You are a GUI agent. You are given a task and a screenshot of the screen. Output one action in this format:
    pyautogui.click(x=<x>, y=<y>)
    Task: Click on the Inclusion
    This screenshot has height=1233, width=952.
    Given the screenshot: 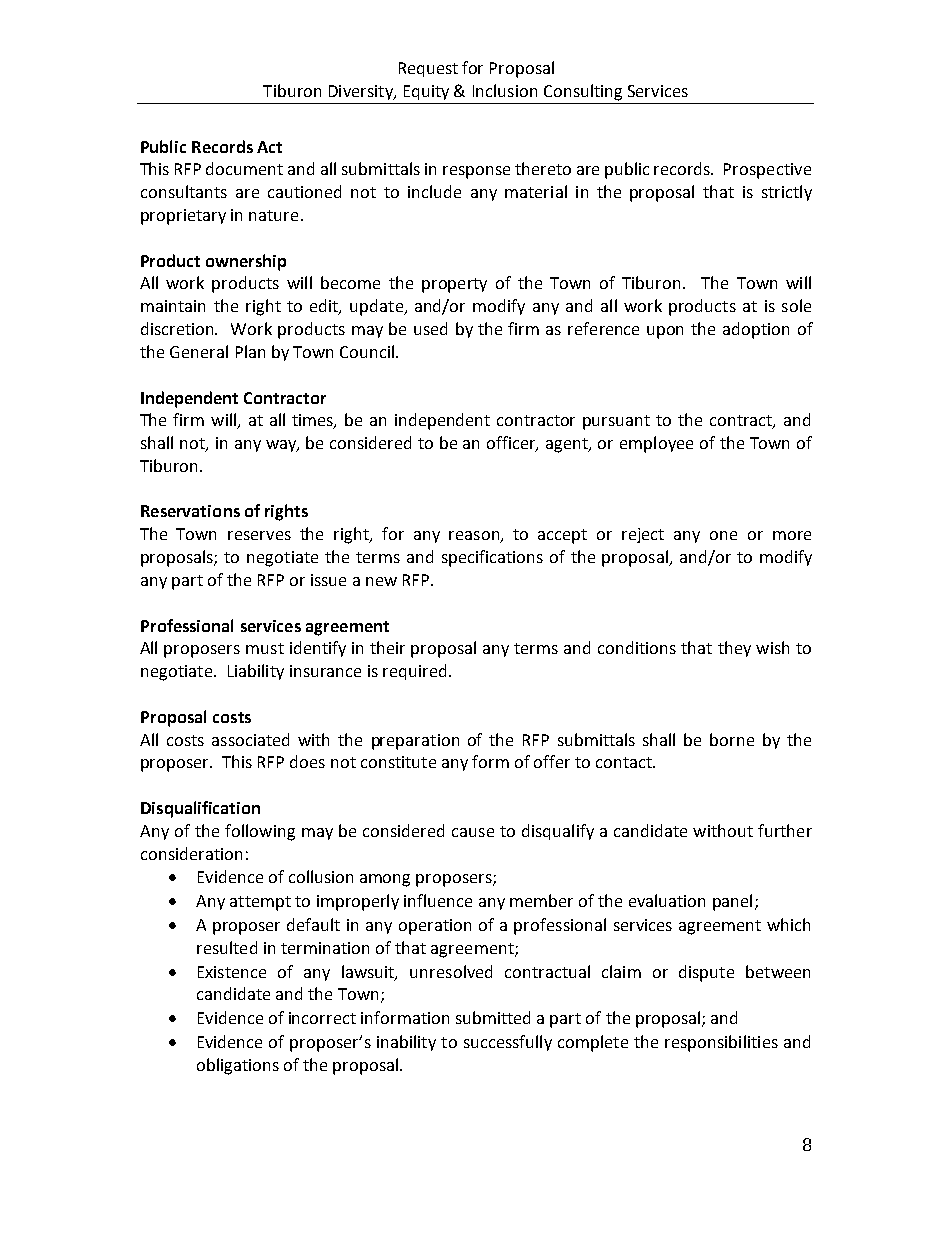 What is the action you would take?
    pyautogui.click(x=505, y=90)
